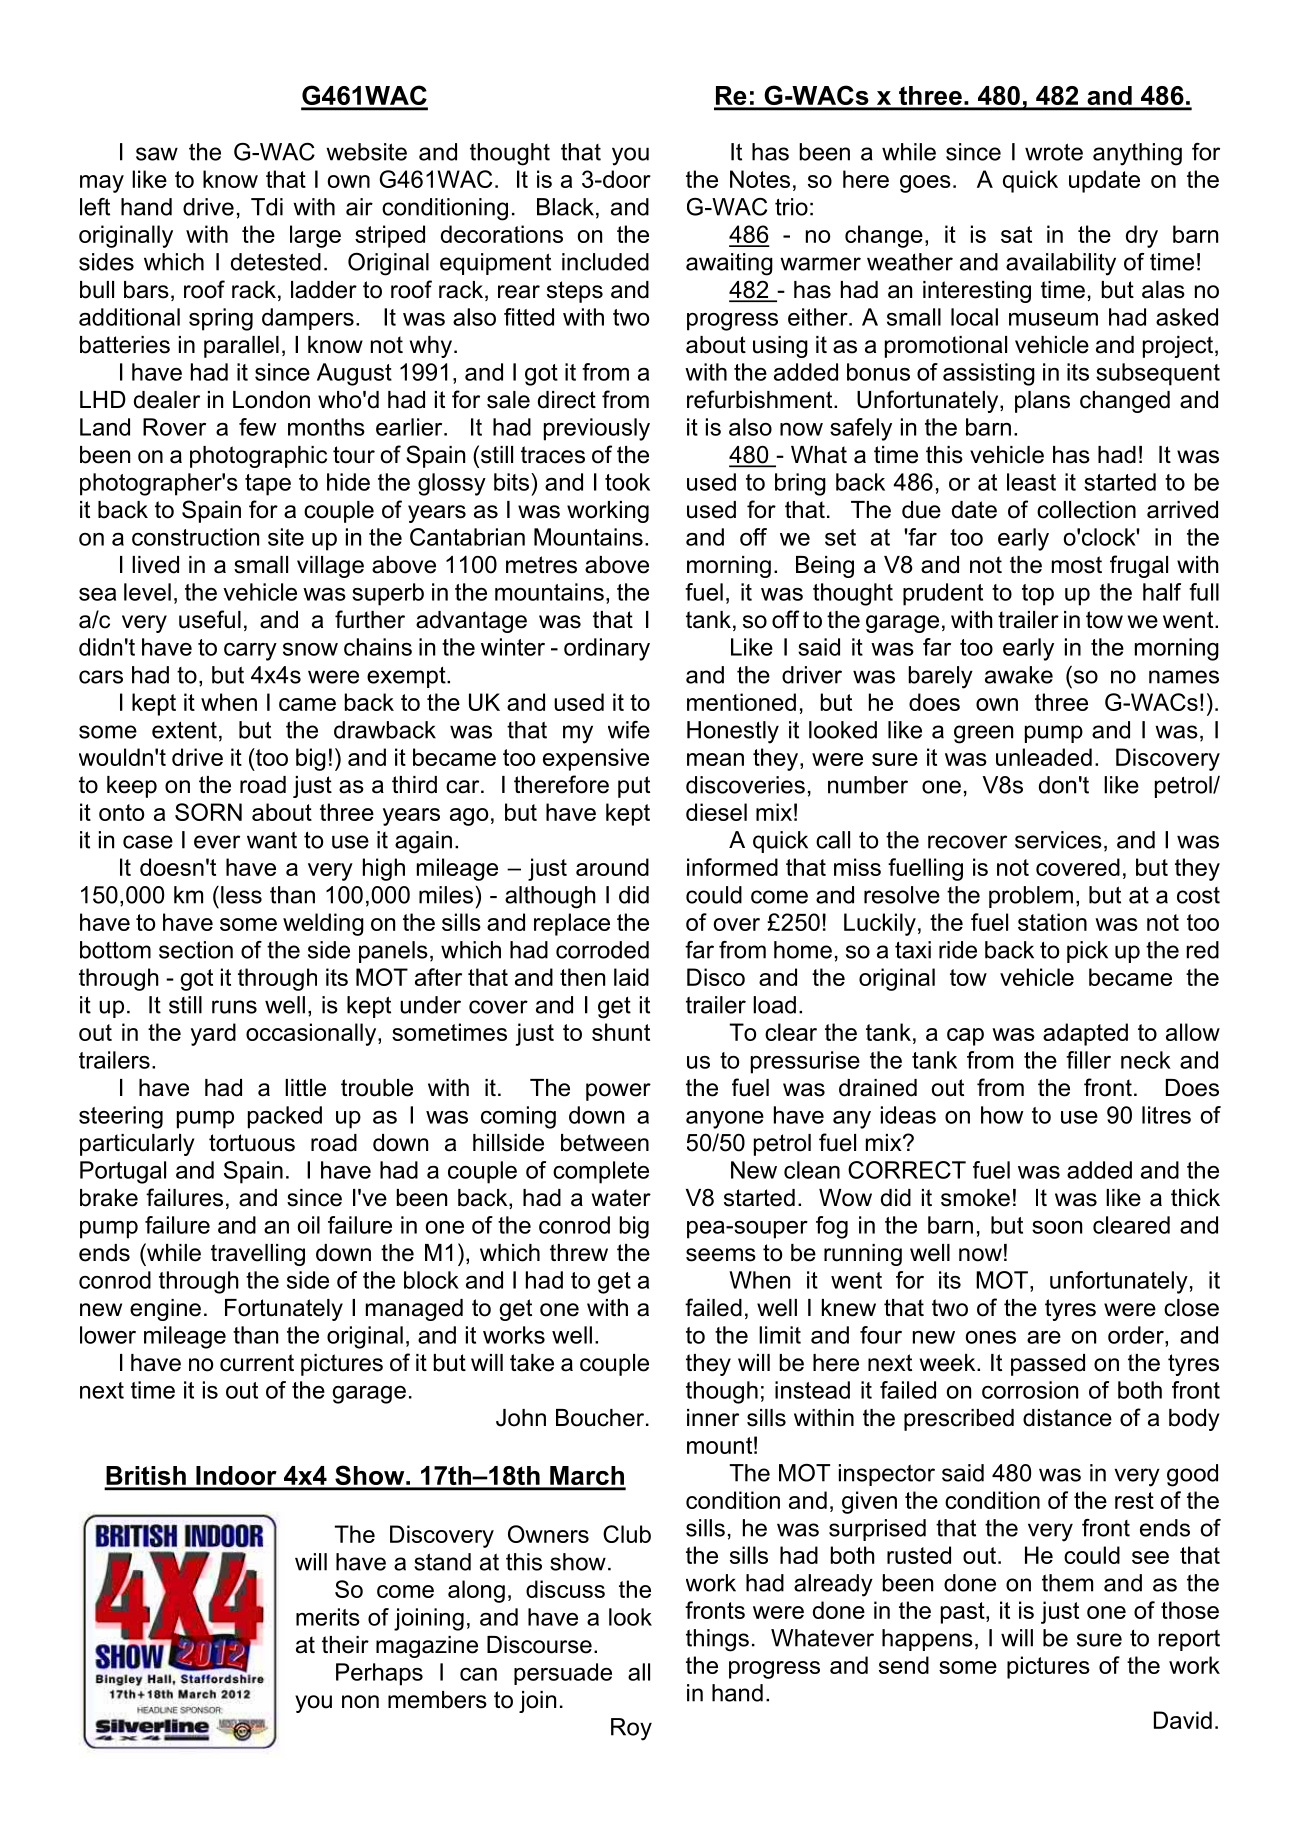 The width and height of the page is (1298, 1837). What do you see at coordinates (1054, 152) in the page?
I see `wrote` at bounding box center [1054, 152].
